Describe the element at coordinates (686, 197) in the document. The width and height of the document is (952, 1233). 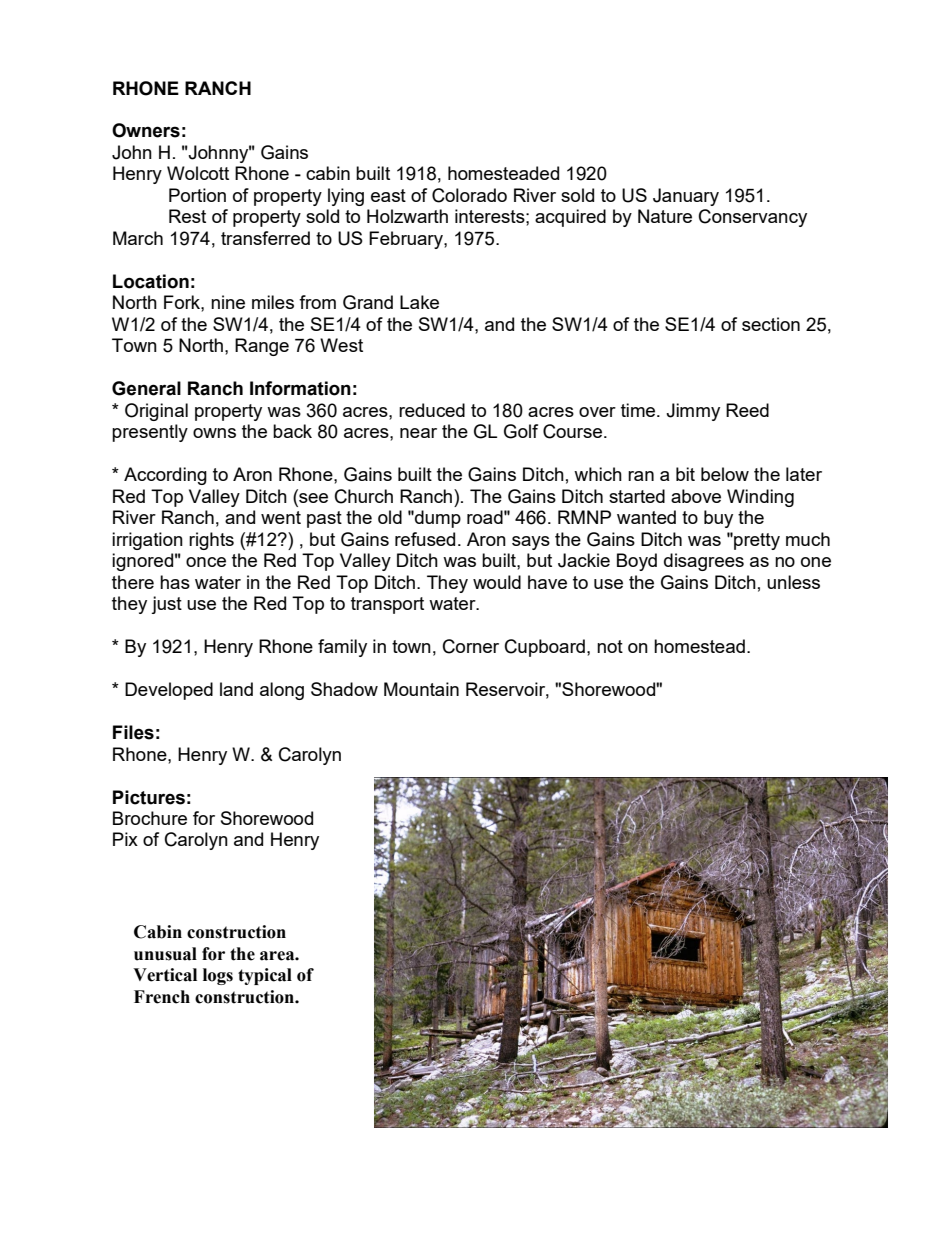
I see `January` at that location.
